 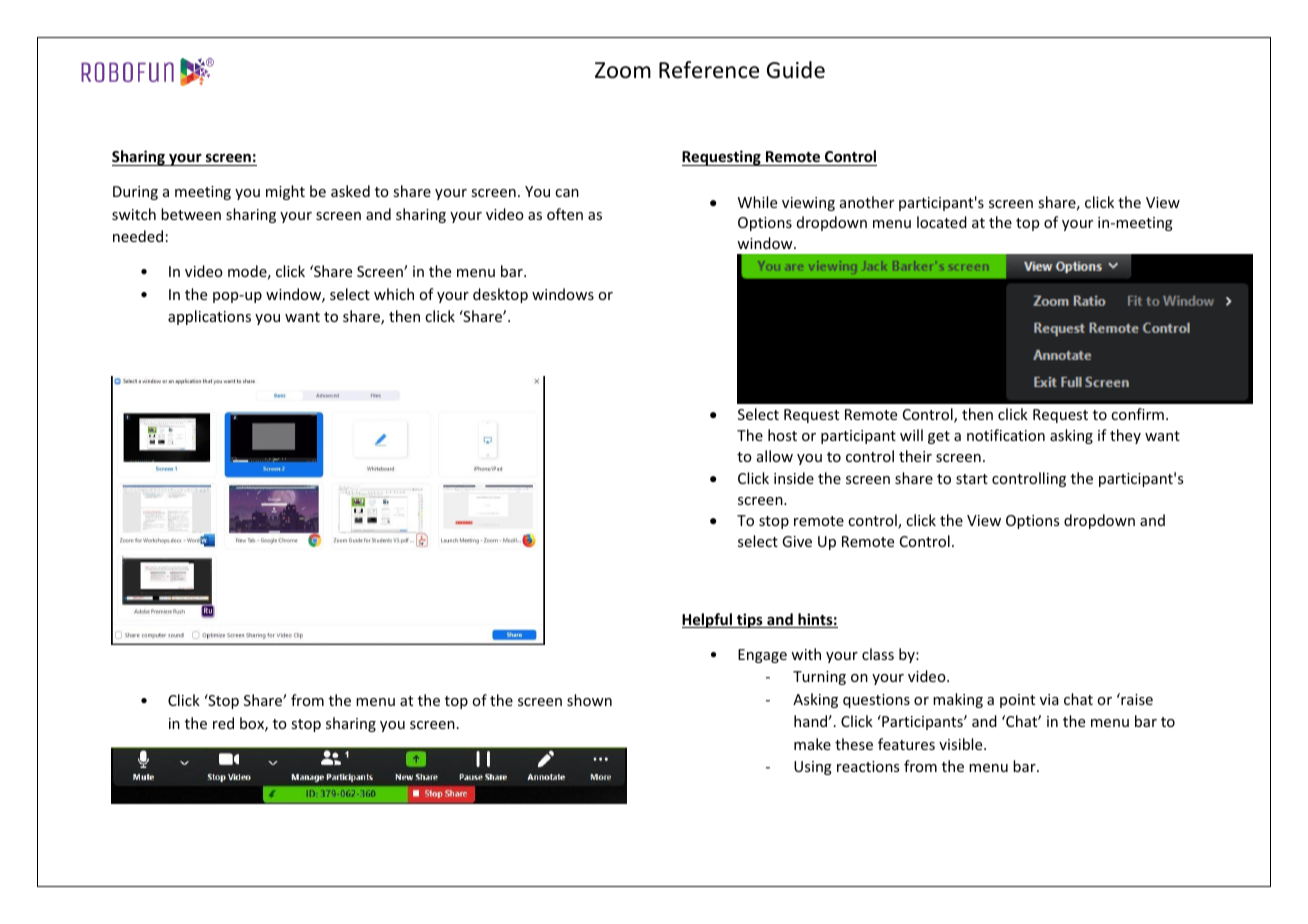 I want to click on Helpful, so click(x=708, y=620).
